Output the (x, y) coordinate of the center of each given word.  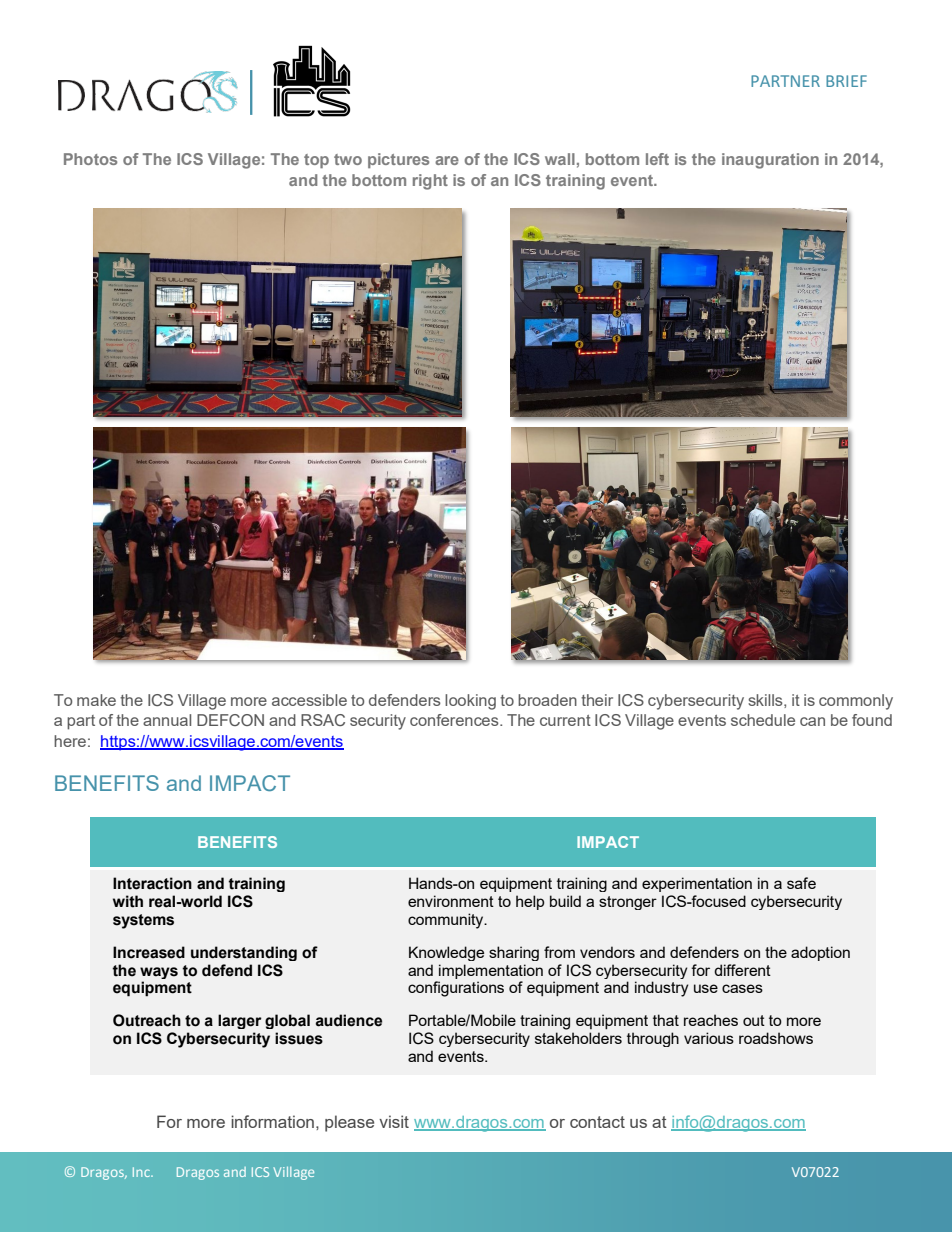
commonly (856, 702)
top (316, 161)
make (96, 700)
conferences (455, 720)
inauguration (770, 161)
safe (801, 883)
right (430, 182)
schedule (763, 720)
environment (451, 901)
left (657, 159)
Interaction (152, 883)
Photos (90, 159)
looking (470, 702)
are (447, 160)
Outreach (147, 1020)
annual (167, 720)
